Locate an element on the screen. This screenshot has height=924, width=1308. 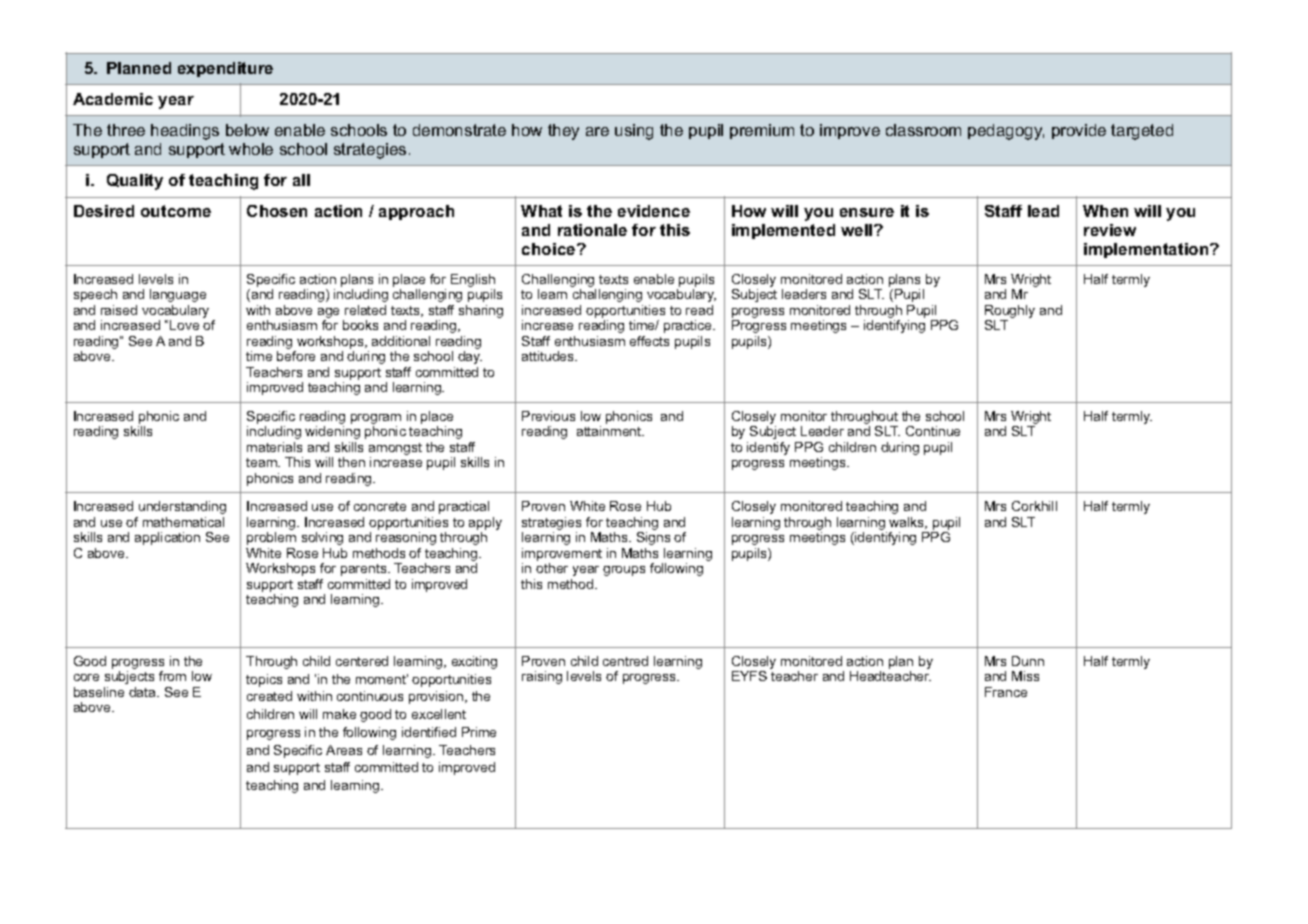
expenditure is located at coordinates (225, 69).
